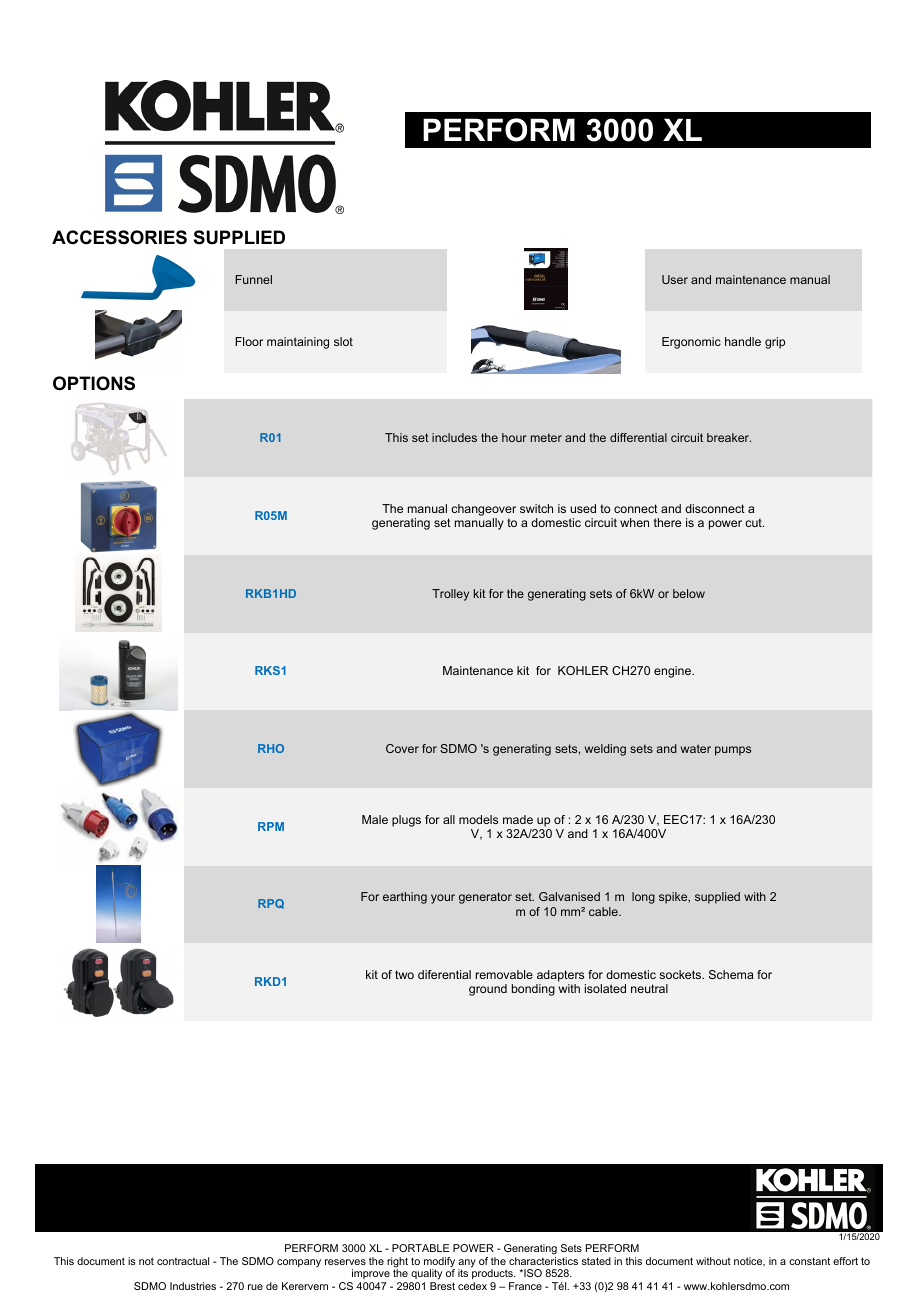 This document has height=1308, width=924. I want to click on Trolley, so click(450, 595).
